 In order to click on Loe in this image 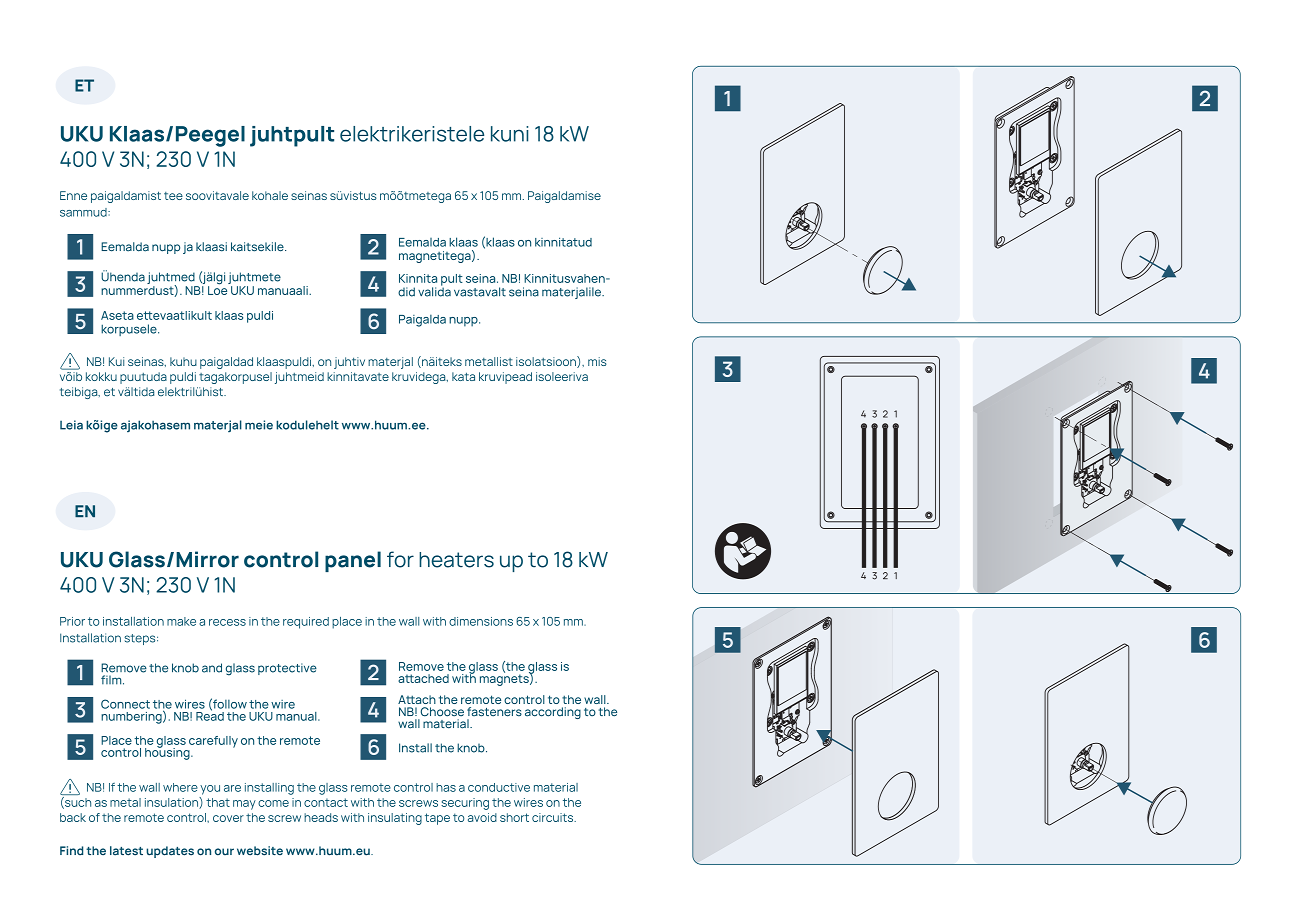, I will do `click(217, 289)`.
